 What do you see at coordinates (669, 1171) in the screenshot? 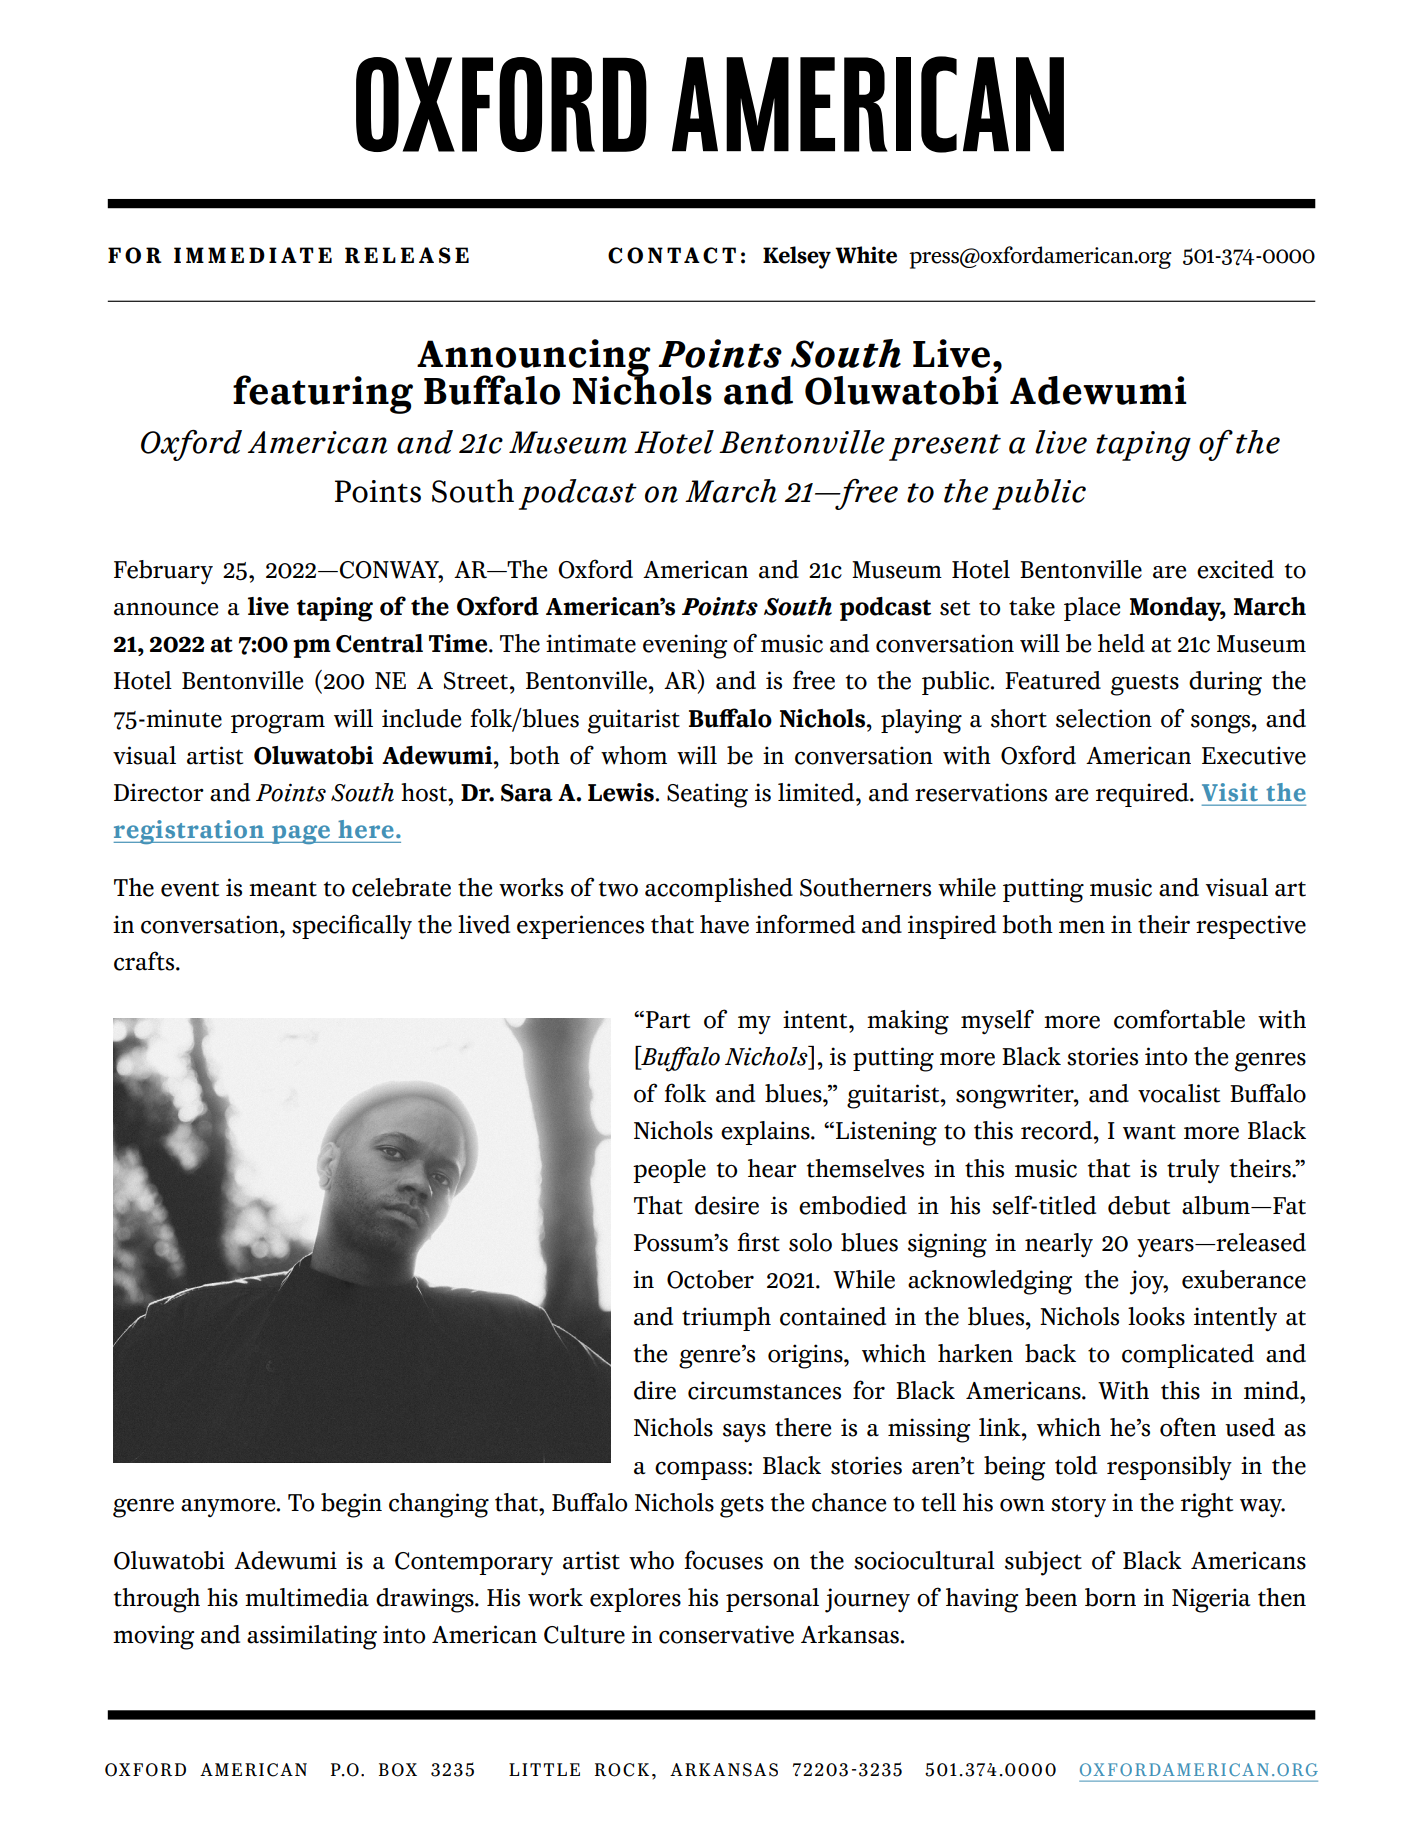
I see `people` at bounding box center [669, 1171].
